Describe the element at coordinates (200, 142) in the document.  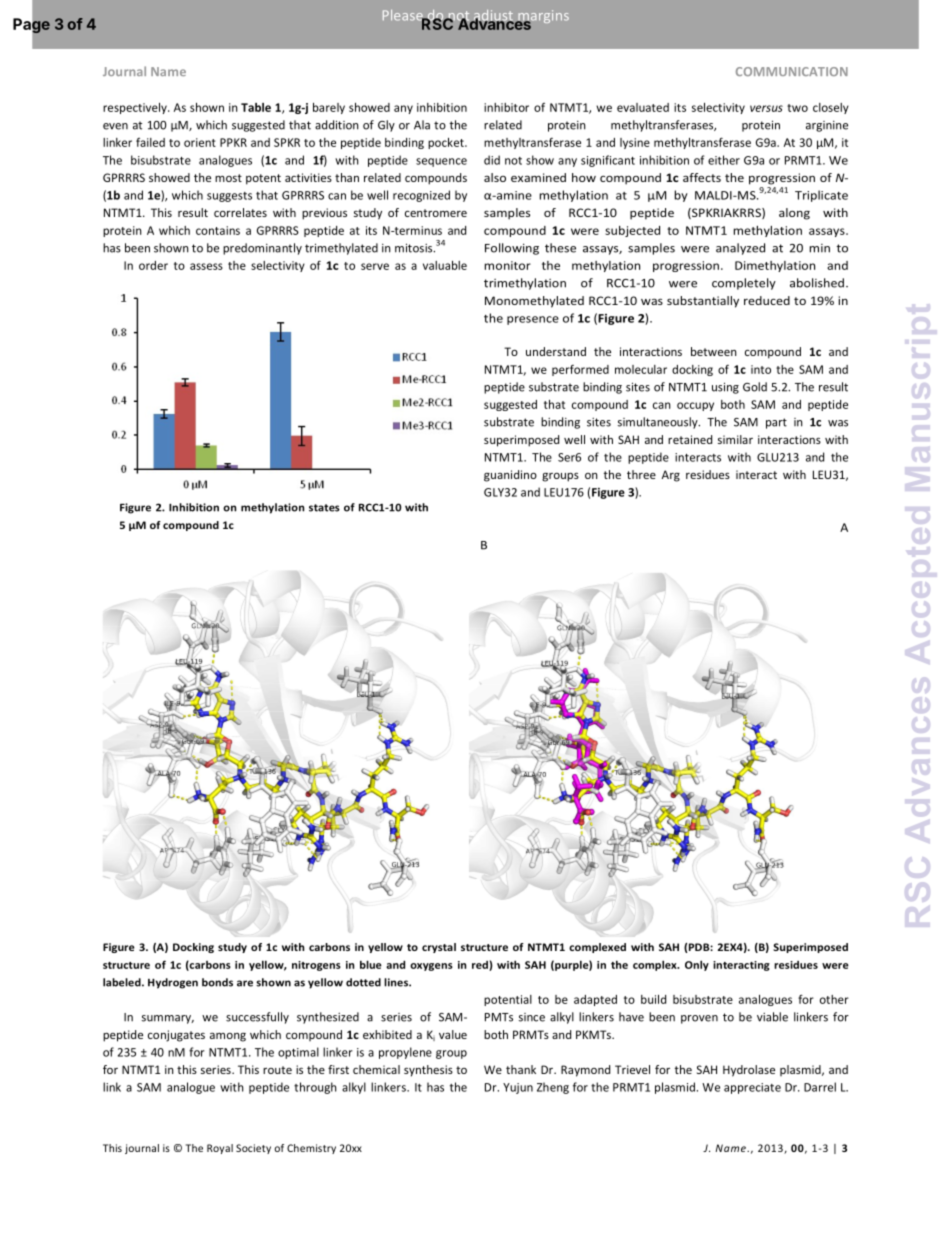
I see `orient` at that location.
